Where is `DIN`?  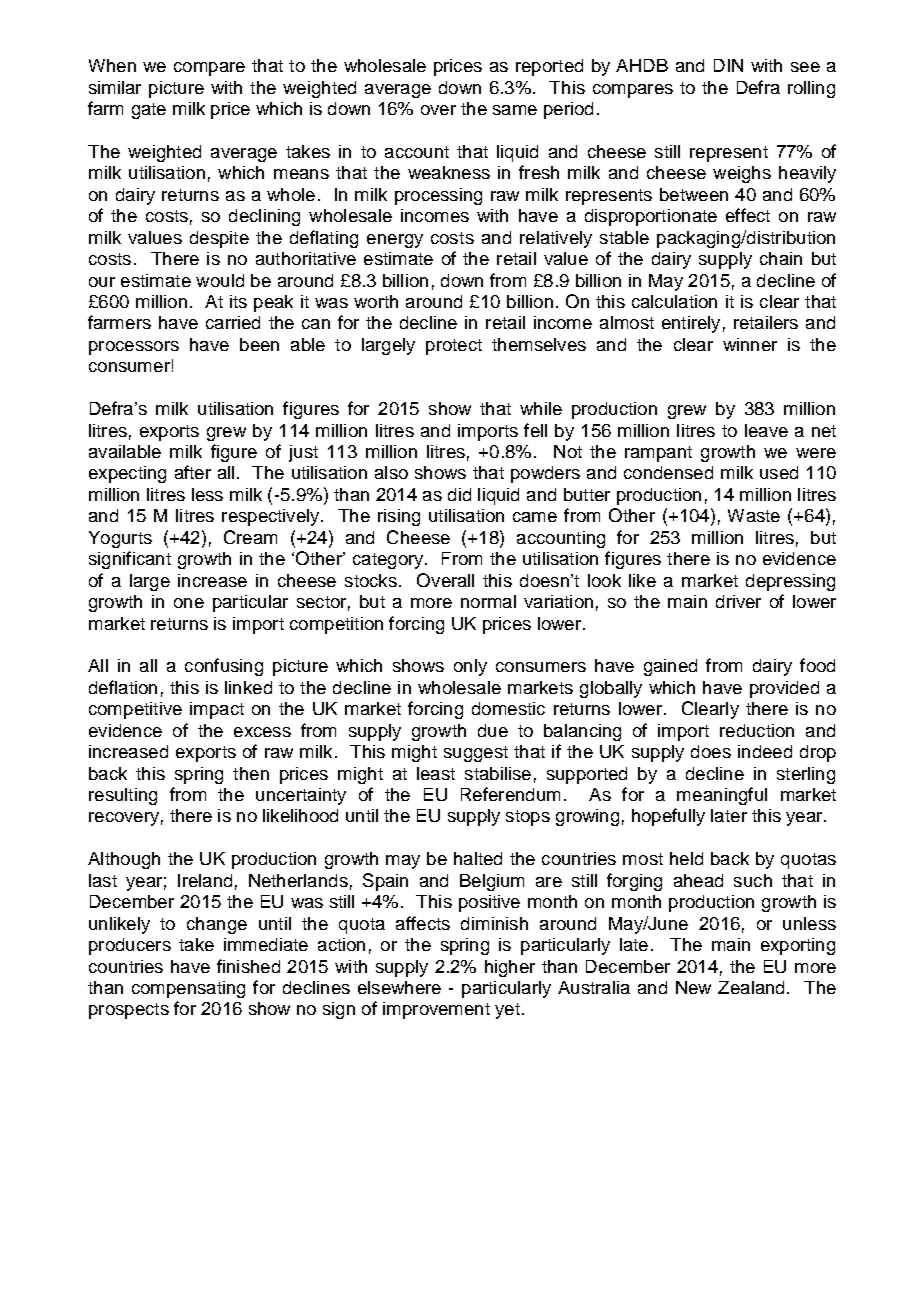
DIN is located at coordinates (728, 65).
